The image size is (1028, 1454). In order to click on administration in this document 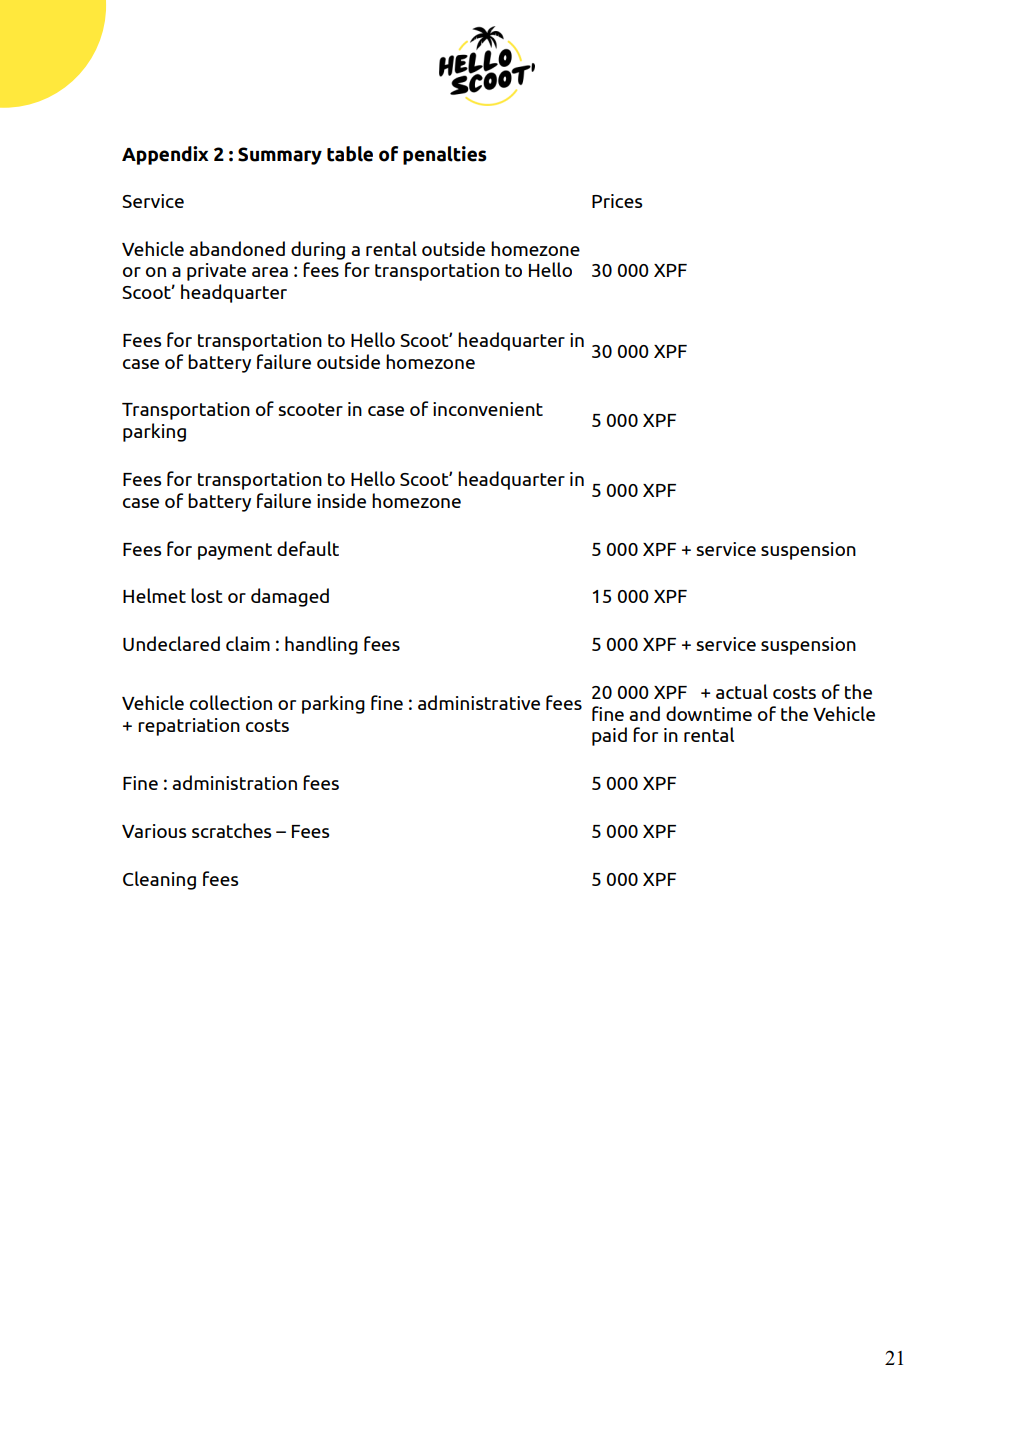, I will do `click(234, 782)`.
